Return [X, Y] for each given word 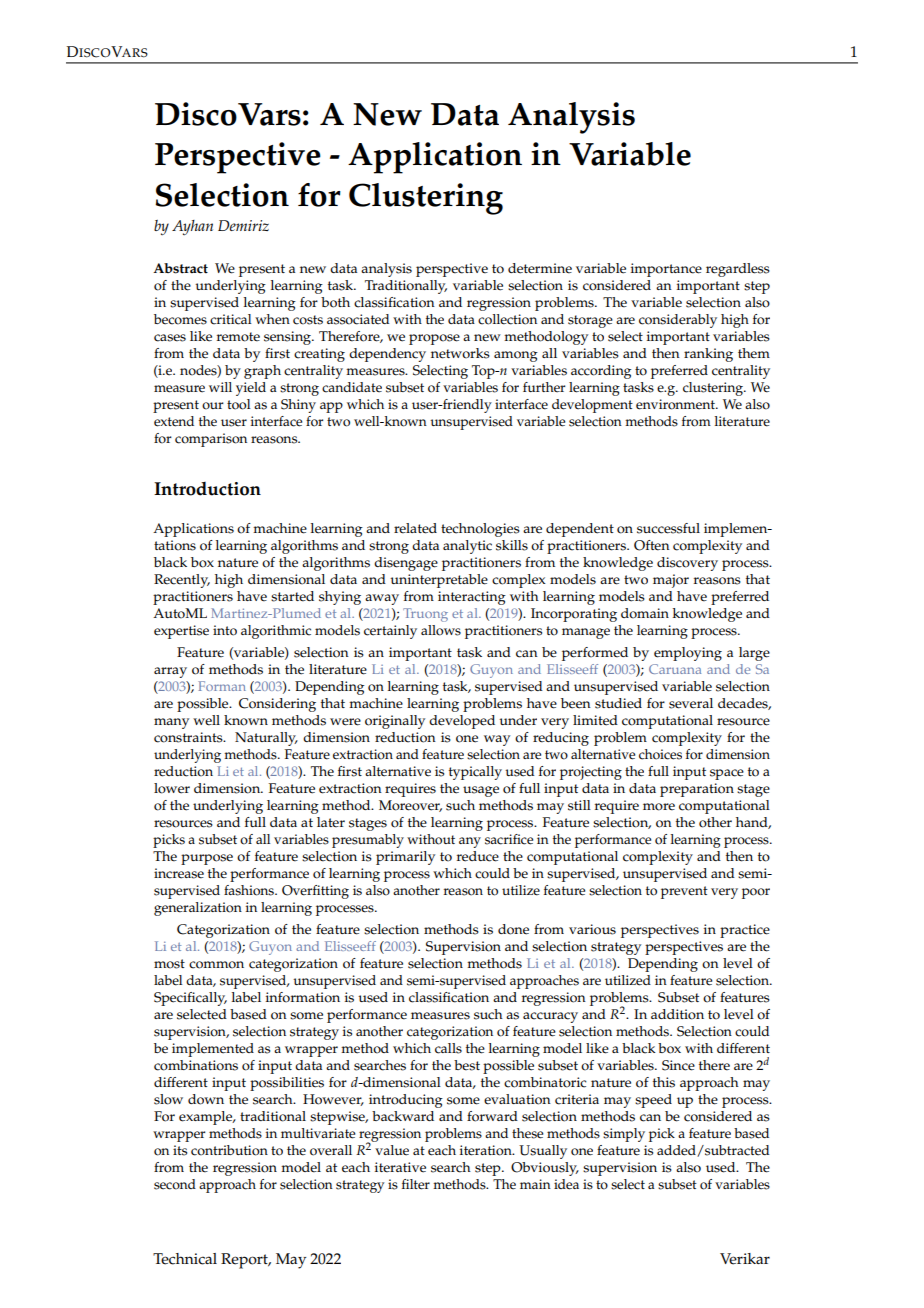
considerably [678, 321]
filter [416, 1184]
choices [660, 754]
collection [507, 319]
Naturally [266, 739]
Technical [185, 1259]
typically [475, 773]
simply [624, 1135]
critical [231, 319]
